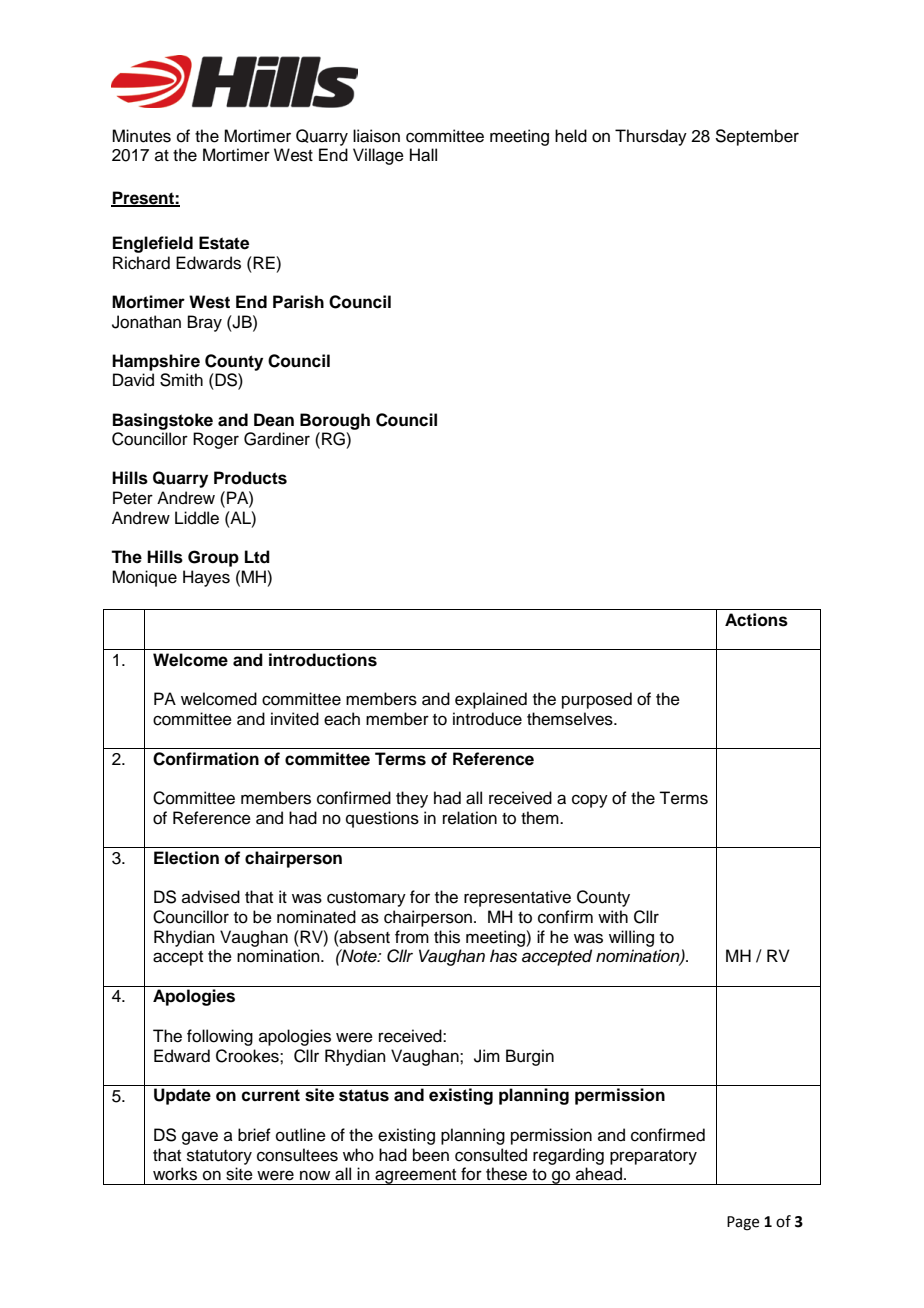  Describe the element at coordinates (175, 1174) in the document. I see `works` at that location.
